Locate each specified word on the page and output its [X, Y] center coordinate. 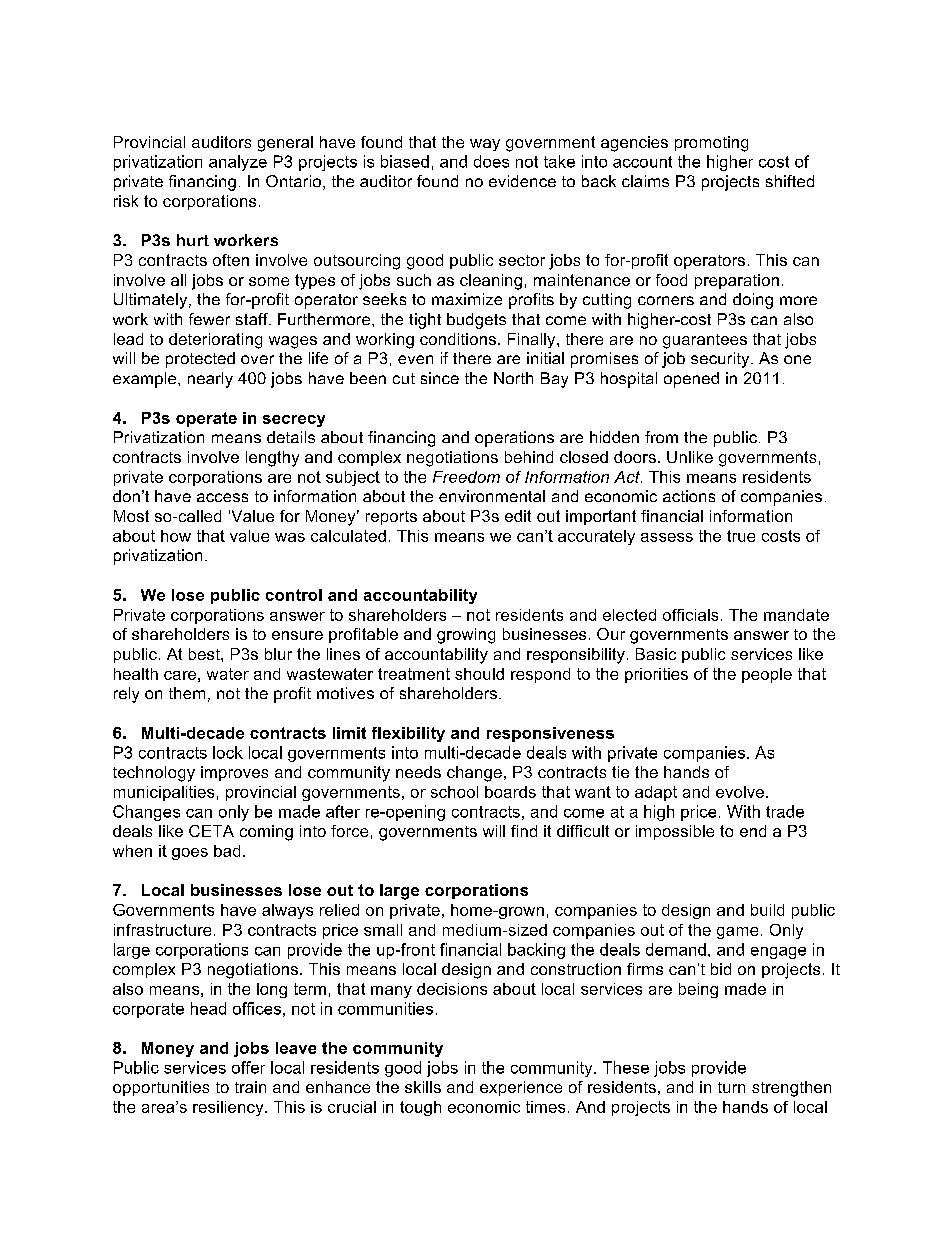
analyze [238, 163]
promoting [711, 144]
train [250, 1087]
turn [731, 1087]
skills [423, 1087]
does [491, 161]
